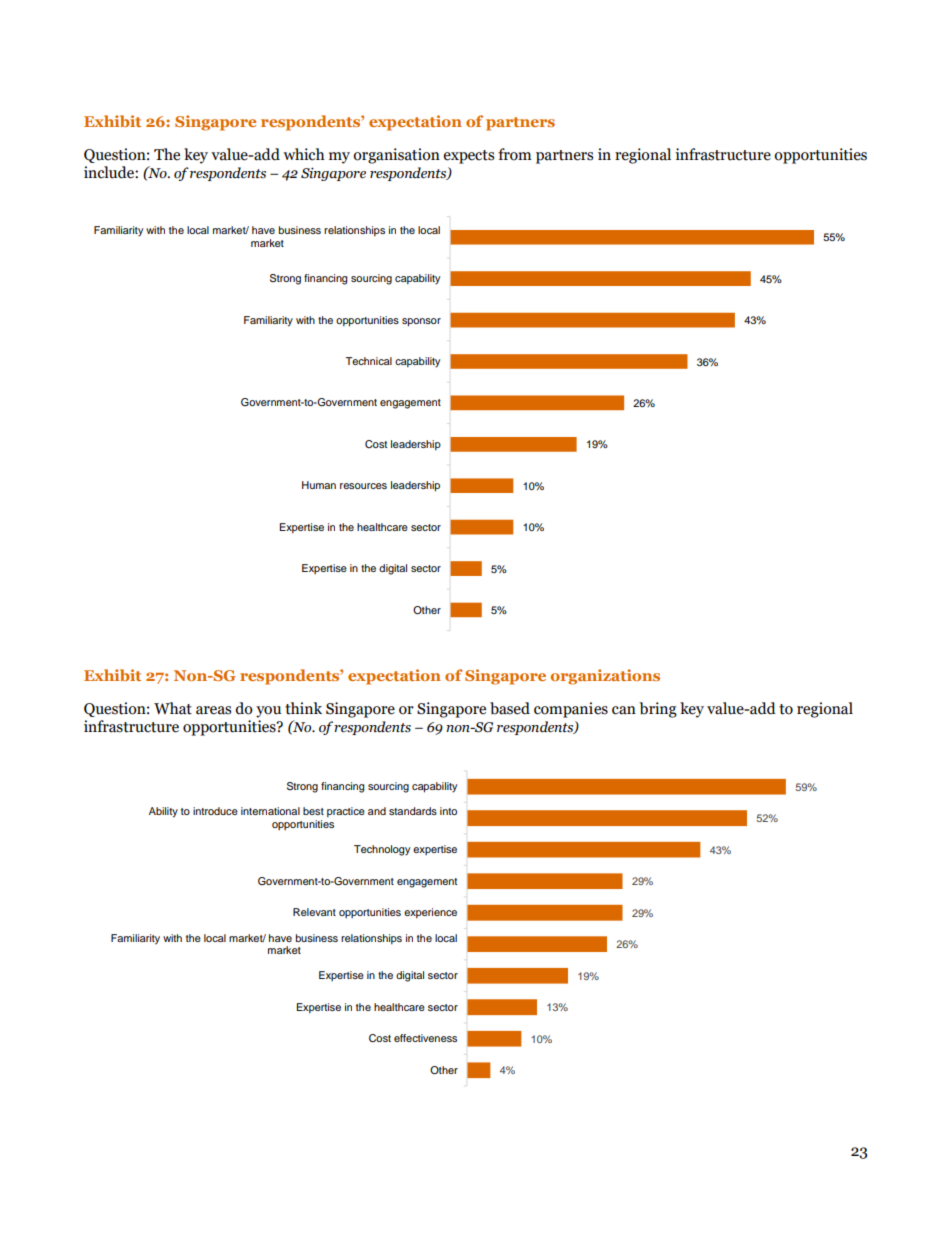 This document has height=1233, width=952. What do you see at coordinates (430, 913) in the document?
I see `experience` at bounding box center [430, 913].
